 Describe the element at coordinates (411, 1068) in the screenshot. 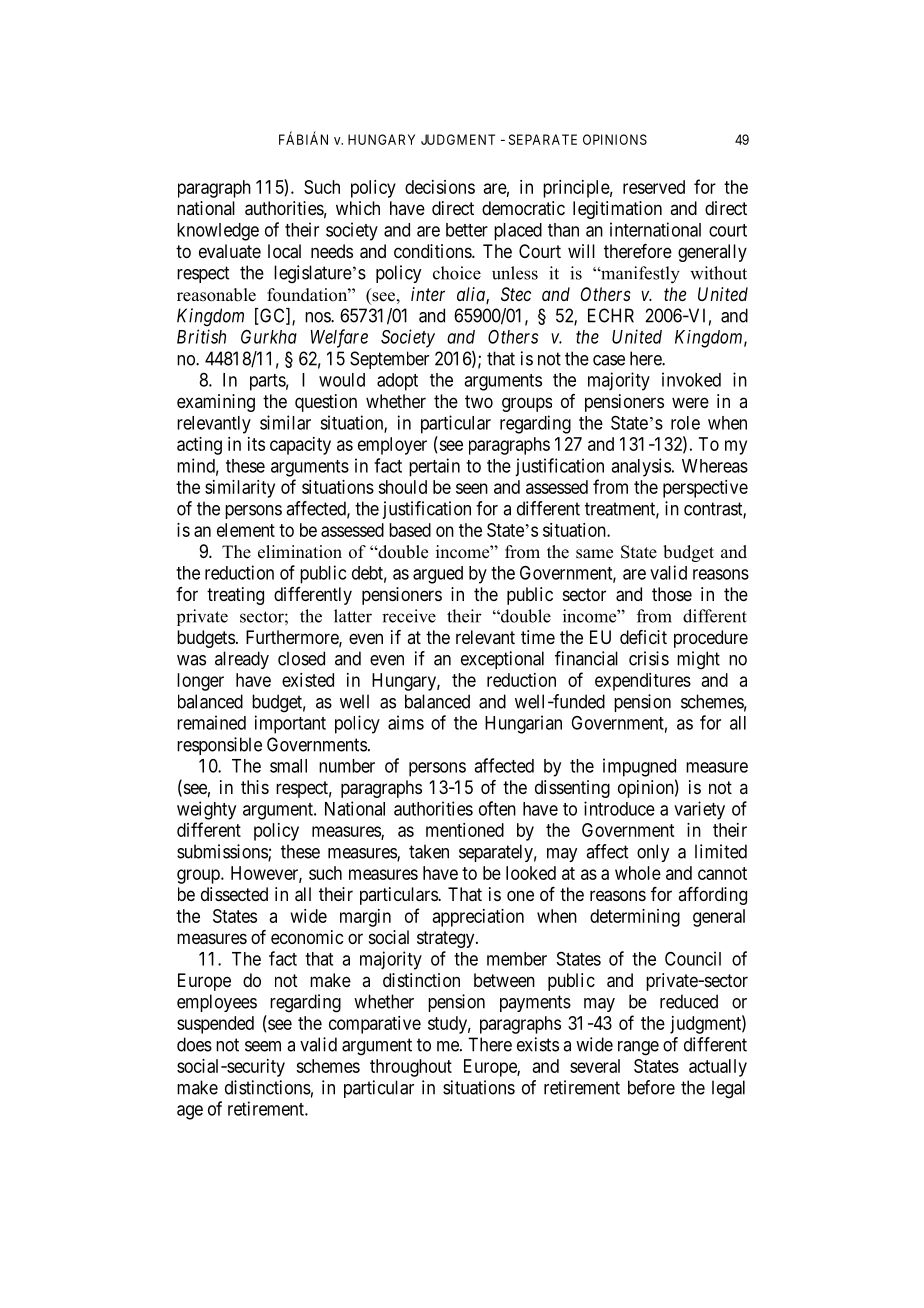

I see `throughout` at that location.
